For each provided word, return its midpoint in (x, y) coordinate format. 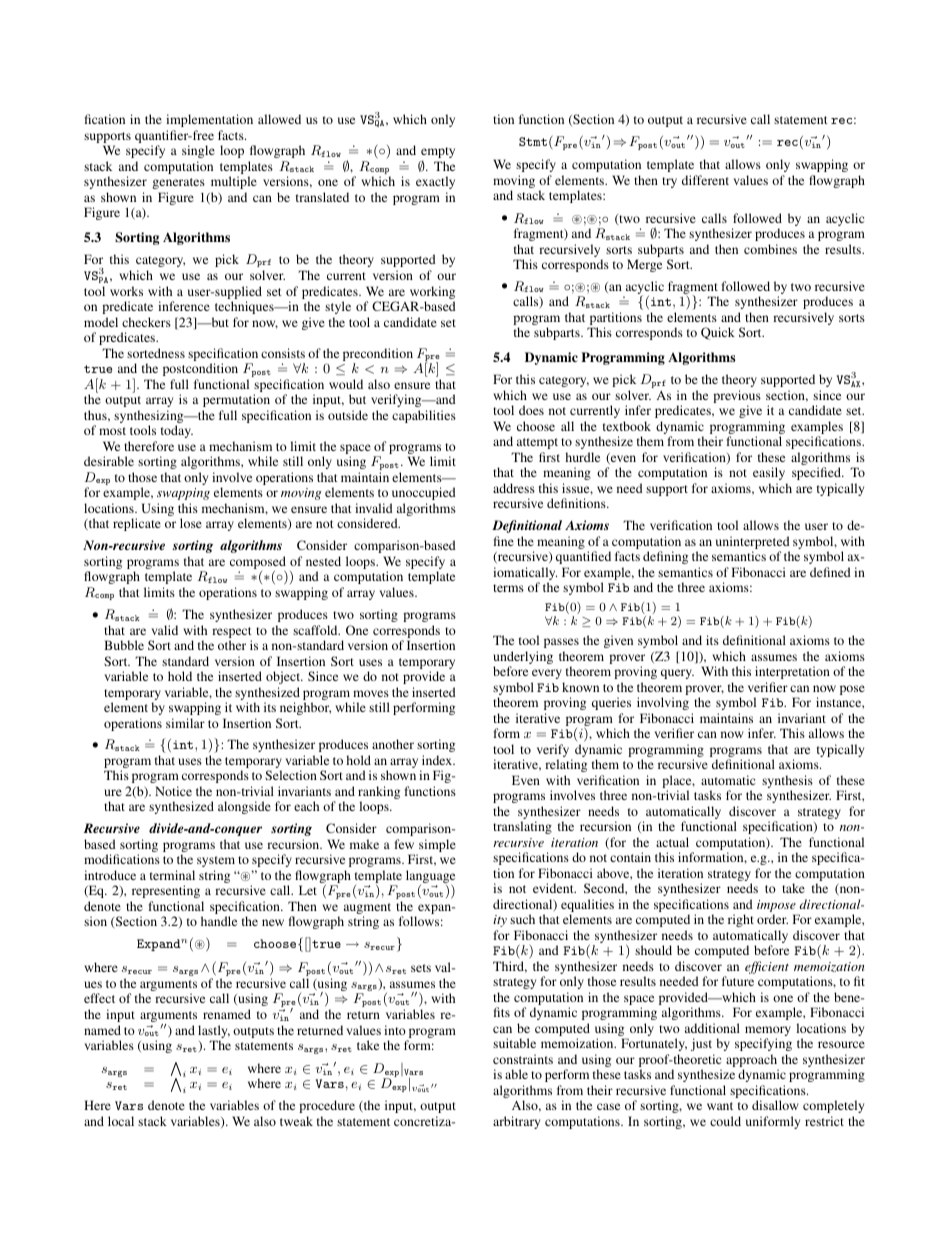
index (438, 760)
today (177, 431)
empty (438, 154)
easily (769, 473)
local (121, 1121)
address (514, 488)
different (705, 180)
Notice (173, 791)
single (198, 151)
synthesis (787, 783)
